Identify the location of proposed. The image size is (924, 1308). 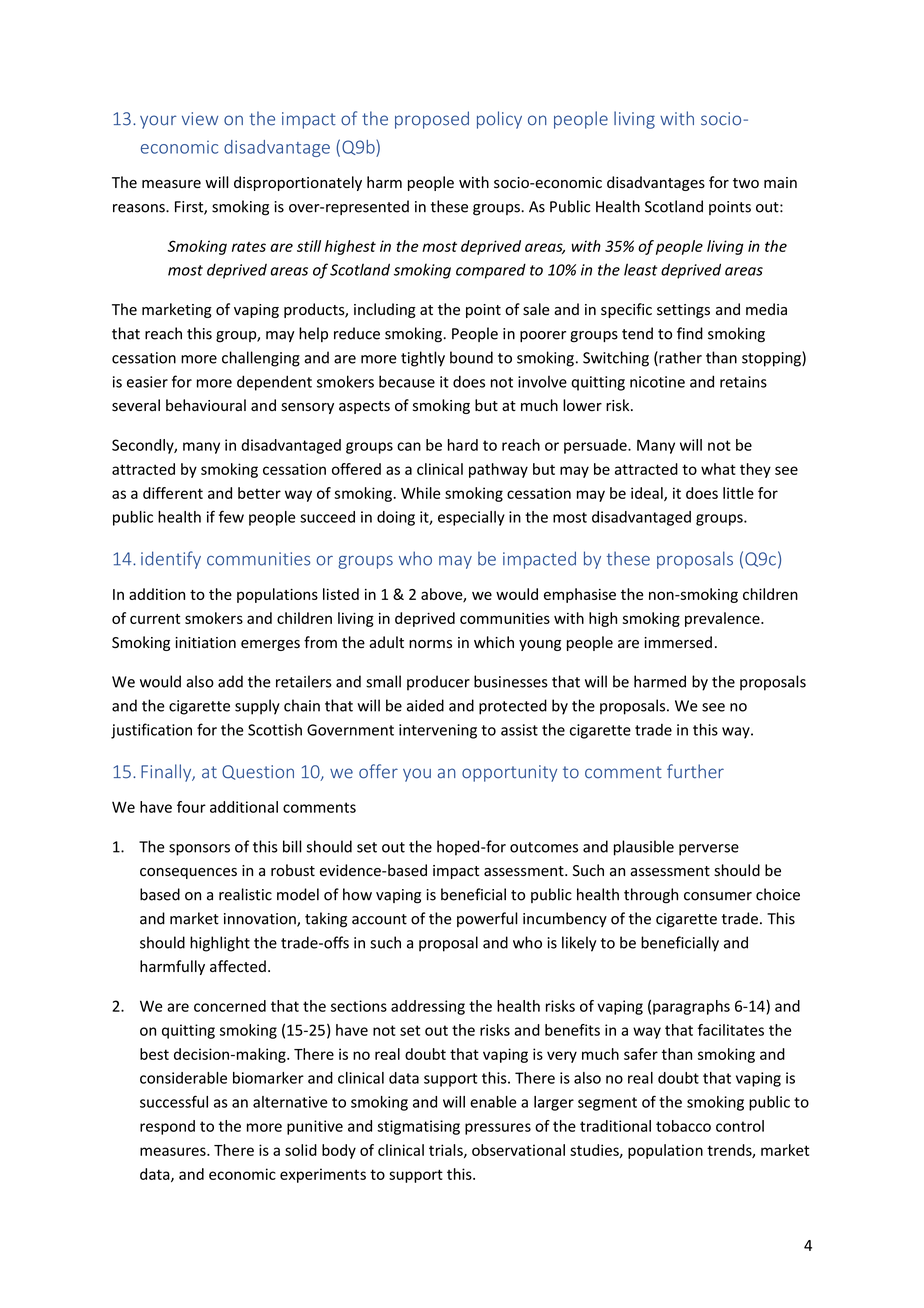
(432, 120).
